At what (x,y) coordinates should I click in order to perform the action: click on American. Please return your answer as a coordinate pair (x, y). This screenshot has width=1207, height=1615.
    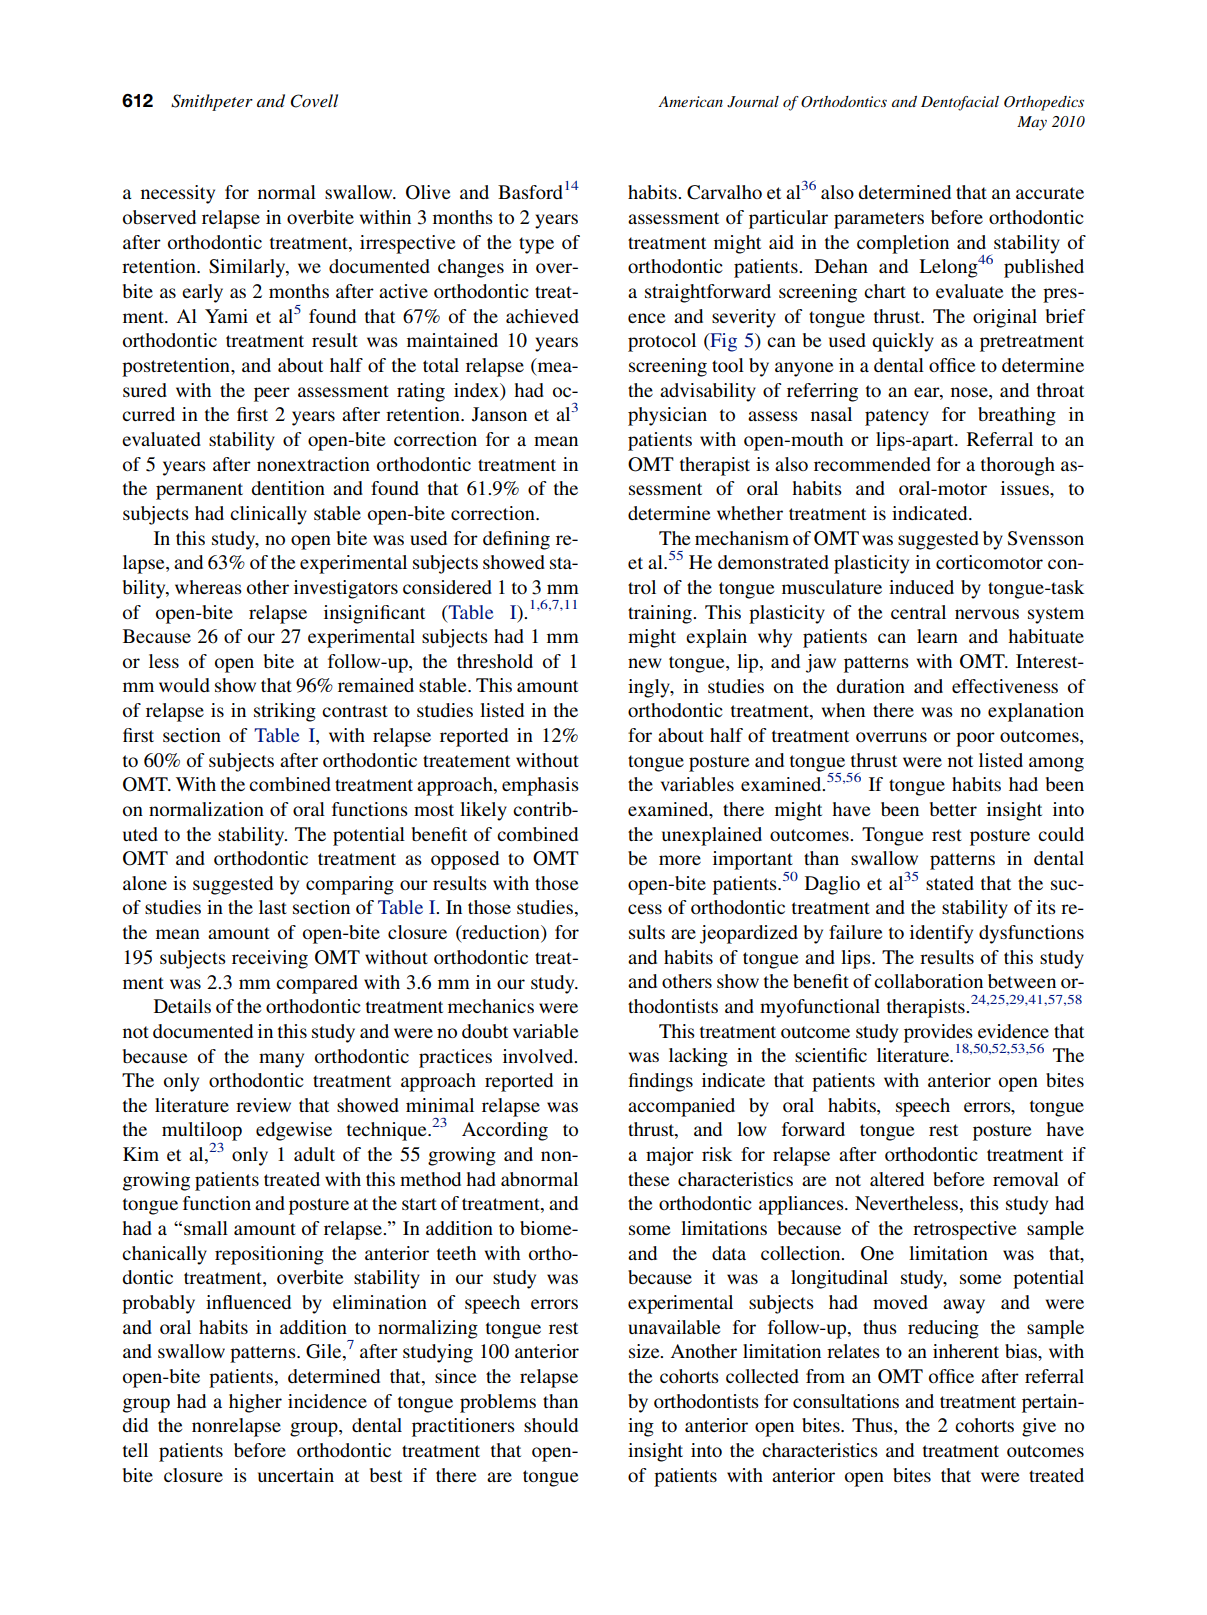
    Looking at the image, I should click on (690, 101).
